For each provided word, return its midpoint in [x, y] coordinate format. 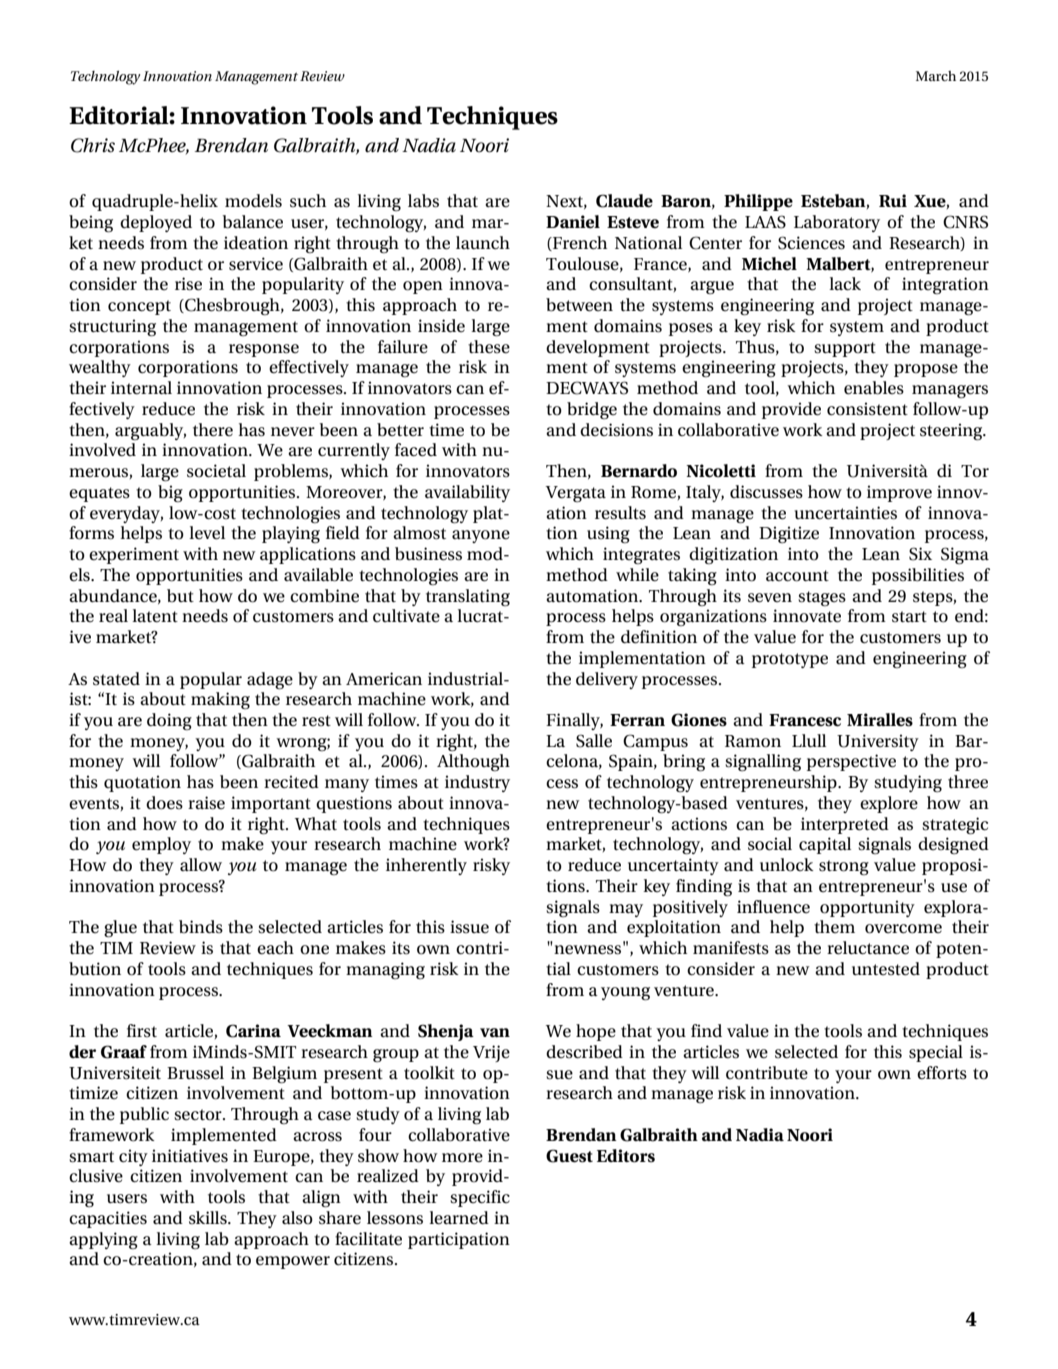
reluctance [868, 948]
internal [141, 388]
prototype [790, 660]
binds [201, 926]
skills [209, 1218]
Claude [624, 201]
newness [589, 949]
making [220, 700]
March [936, 76]
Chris [93, 145]
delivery [607, 680]
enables [874, 388]
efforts [942, 1073]
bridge [592, 410]
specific [480, 1198]
